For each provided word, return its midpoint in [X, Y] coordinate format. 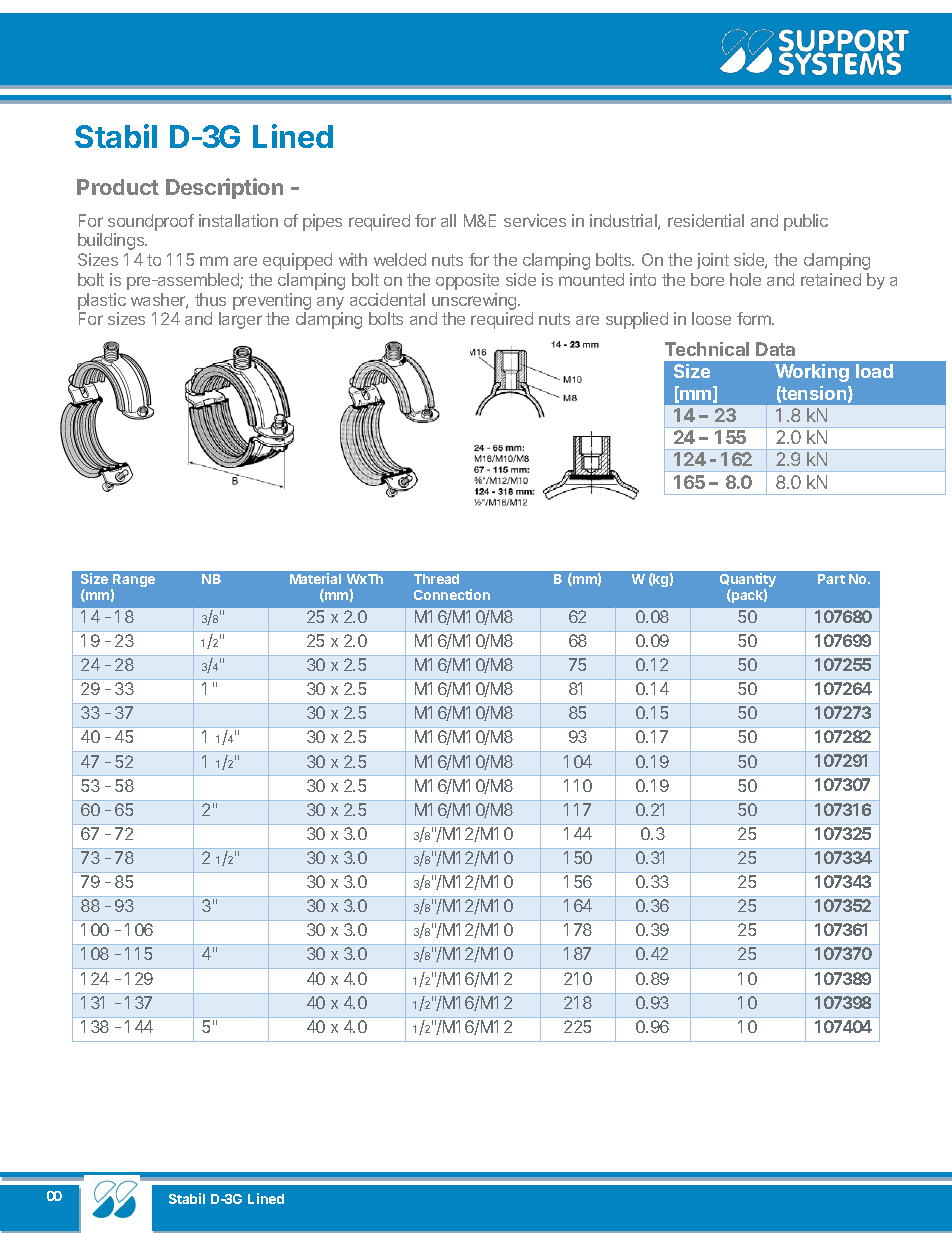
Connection [452, 594]
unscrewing [475, 301]
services [535, 220]
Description [224, 188]
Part [831, 579]
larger [240, 320]
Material [315, 578]
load [874, 371]
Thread [436, 579]
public [806, 222]
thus [210, 299]
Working [812, 373]
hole [745, 279]
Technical [707, 349]
